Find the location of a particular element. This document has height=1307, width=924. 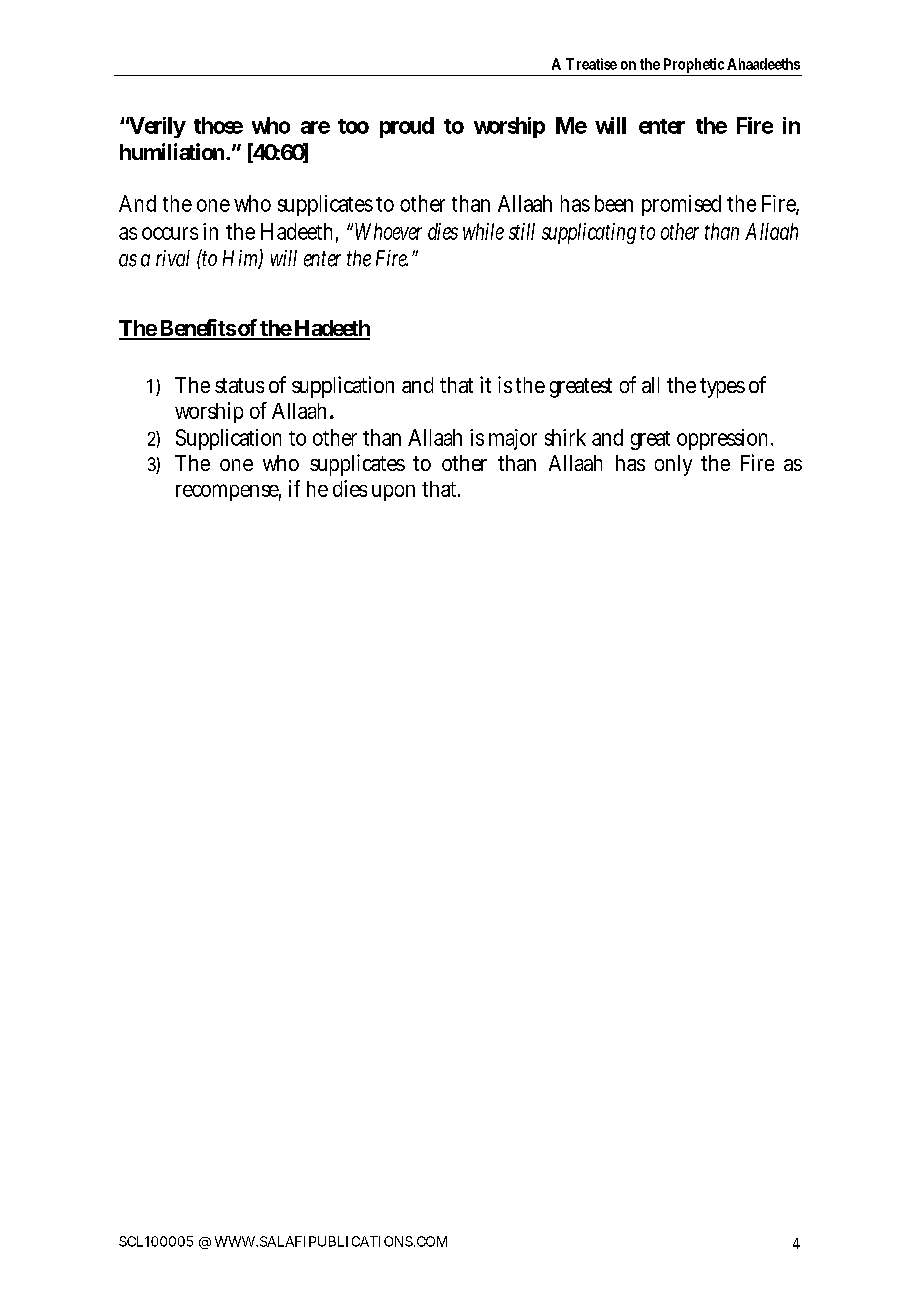

Prophetic is located at coordinates (693, 67).
